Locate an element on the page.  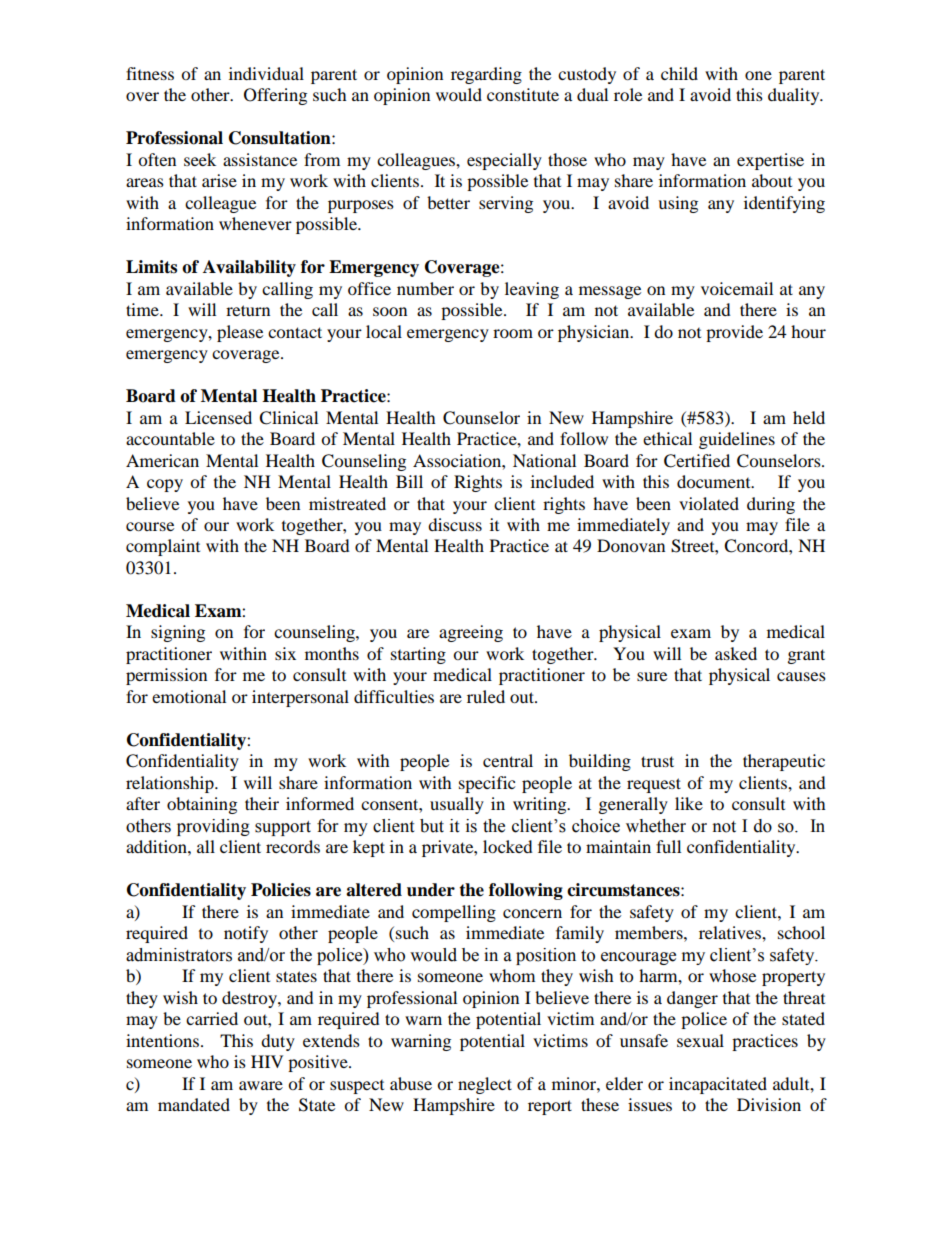
asked is located at coordinates (736, 653).
